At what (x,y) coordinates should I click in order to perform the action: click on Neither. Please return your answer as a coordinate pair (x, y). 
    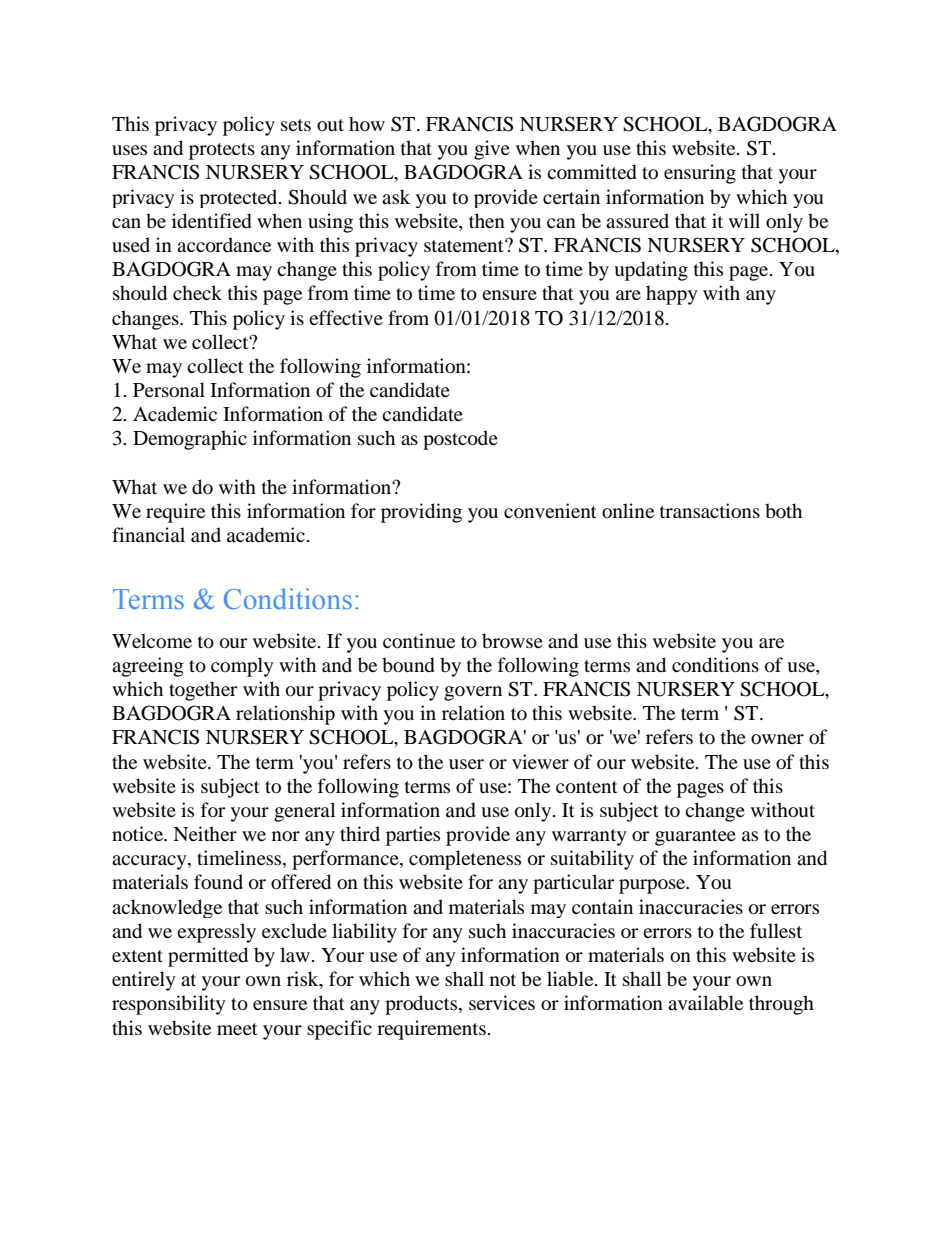
    Looking at the image, I should click on (205, 833).
